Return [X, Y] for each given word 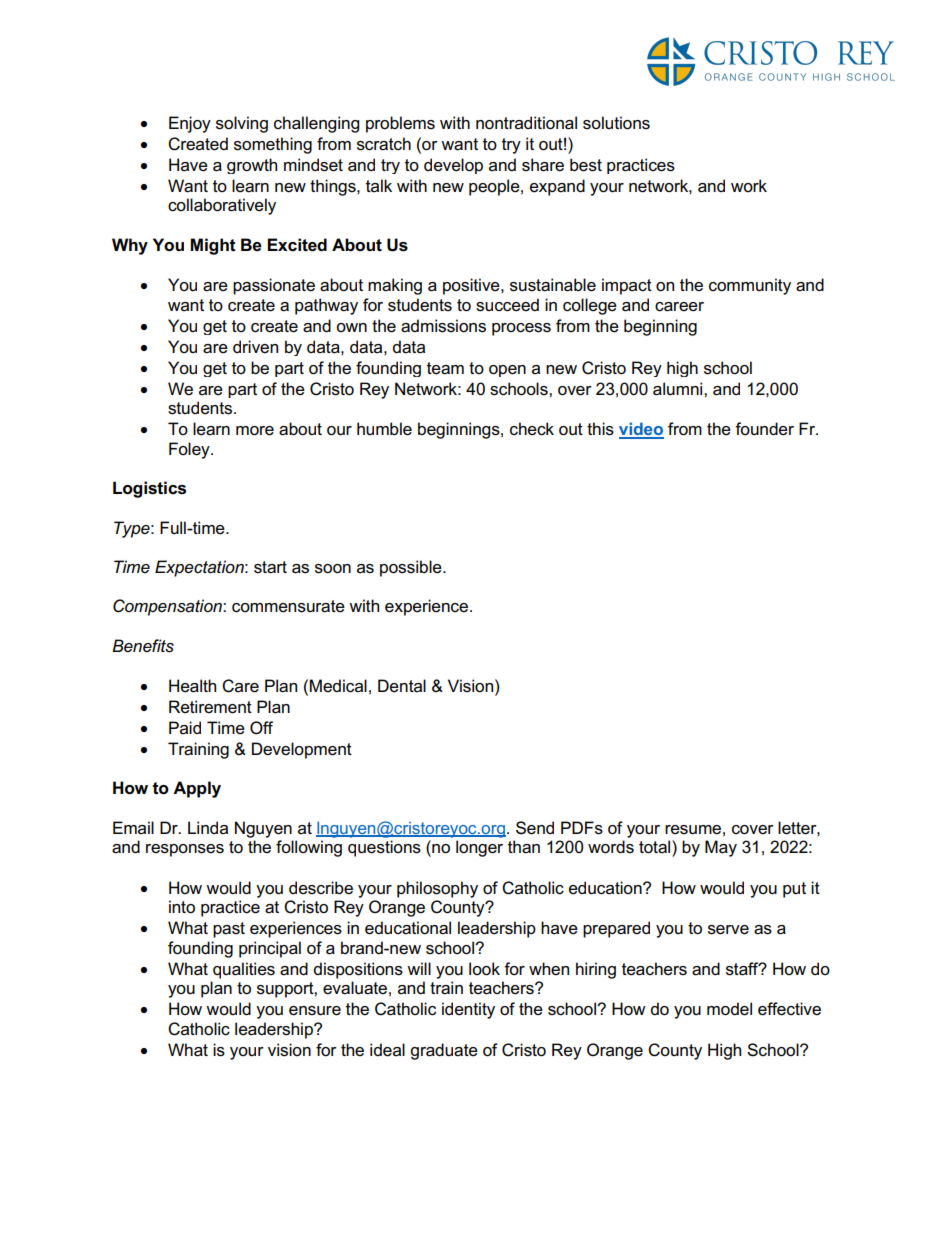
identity [468, 1010]
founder [764, 429]
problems [400, 124]
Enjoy [190, 124]
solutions [616, 123]
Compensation [168, 607]
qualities [244, 970]
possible [412, 568]
